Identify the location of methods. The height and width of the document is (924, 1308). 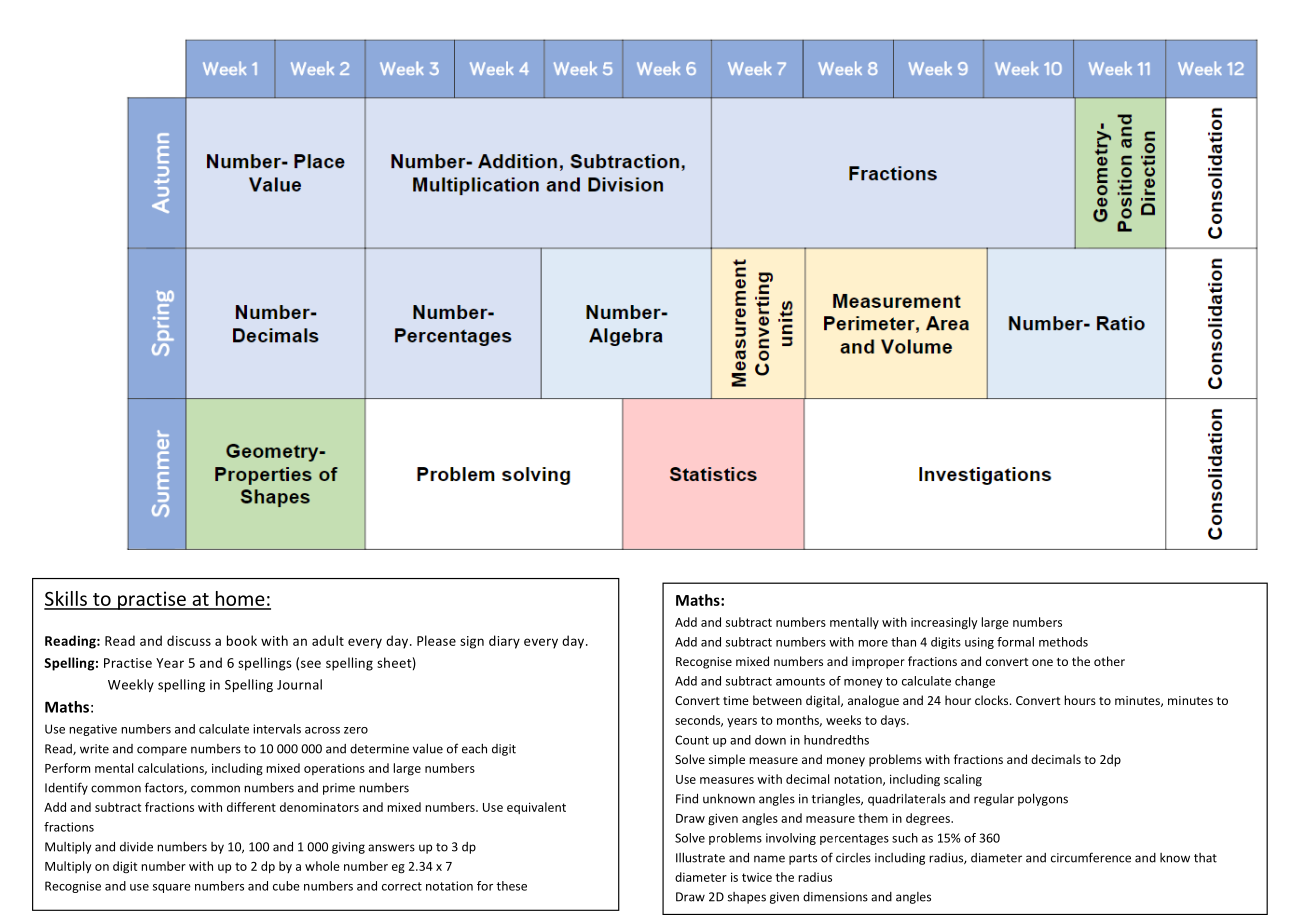
(1063, 642).
